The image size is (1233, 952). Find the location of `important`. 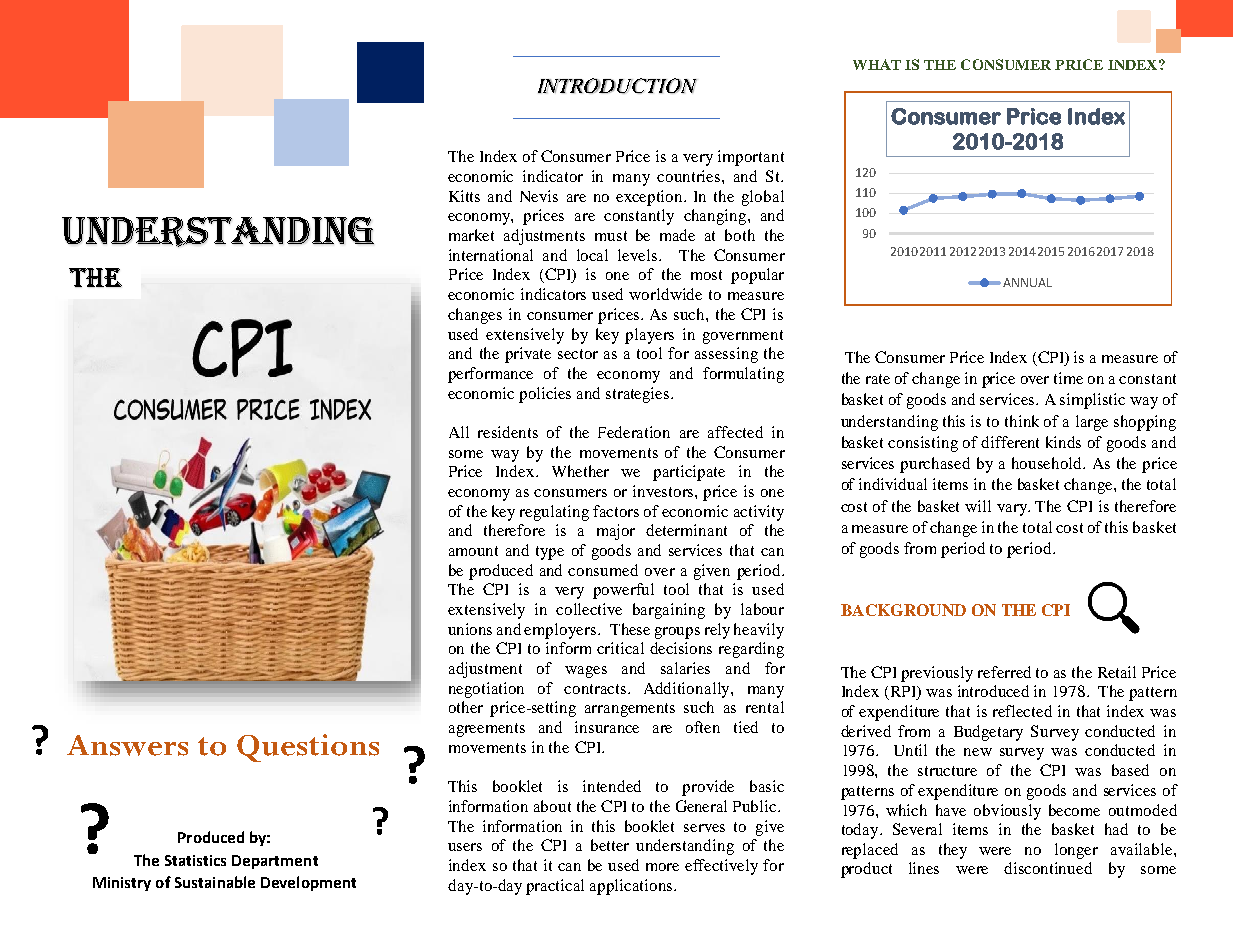

important is located at coordinates (751, 158).
